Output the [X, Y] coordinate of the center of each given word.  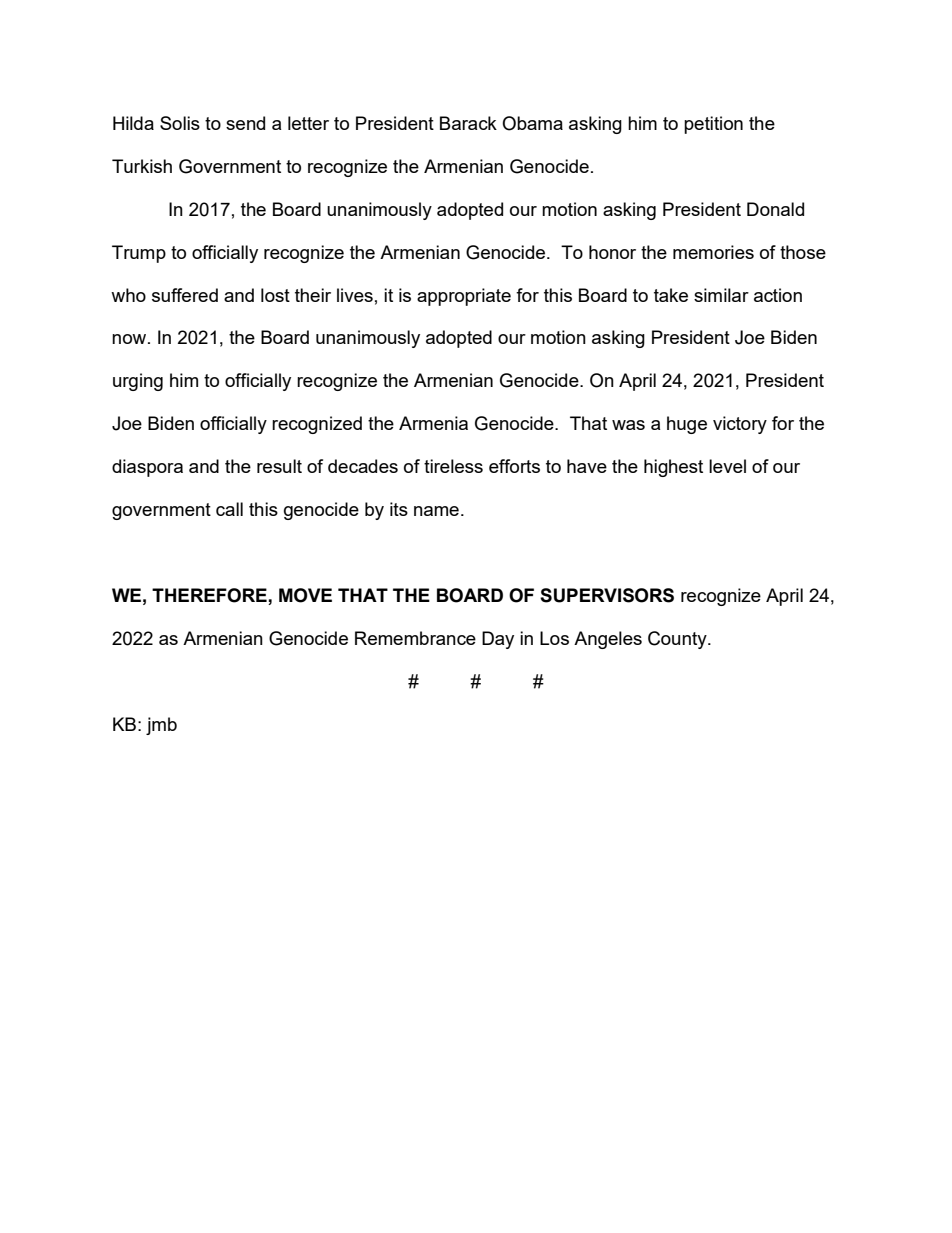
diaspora [147, 468]
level [727, 466]
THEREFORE [210, 596]
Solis [180, 123]
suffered [185, 295]
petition [713, 125]
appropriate [464, 297]
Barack [468, 123]
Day [498, 640]
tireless [453, 466]
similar [721, 295]
